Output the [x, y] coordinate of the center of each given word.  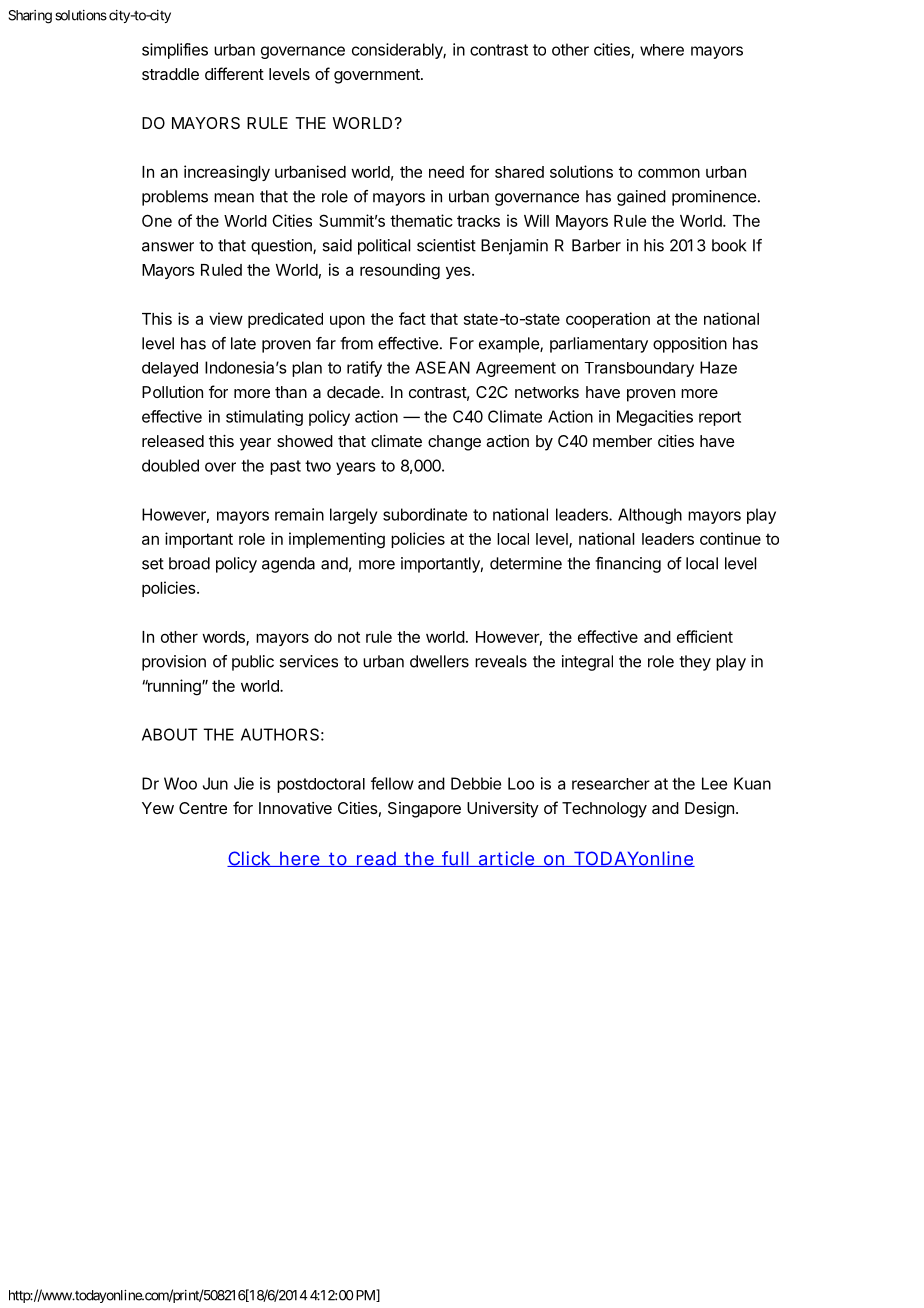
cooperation [608, 320]
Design [709, 810]
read [376, 859]
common [669, 173]
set [153, 564]
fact [412, 318]
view [226, 318]
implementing [337, 540]
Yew [158, 808]
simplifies [175, 51]
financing [628, 565]
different [234, 73]
